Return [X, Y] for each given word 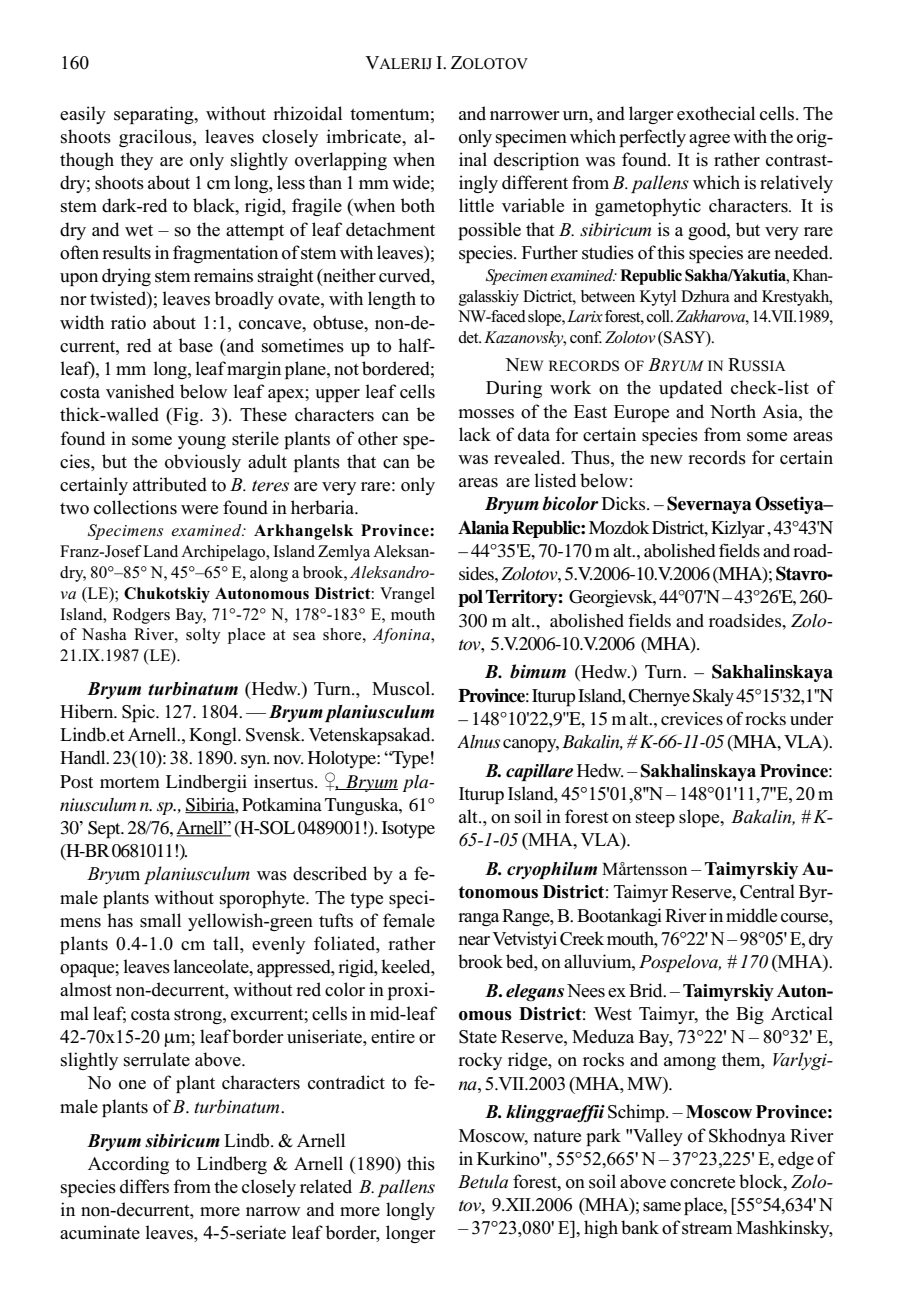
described [330, 873]
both [418, 205]
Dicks [625, 503]
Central [767, 891]
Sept [105, 830]
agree [709, 140]
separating [155, 115]
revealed [528, 457]
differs [144, 1186]
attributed [170, 484]
